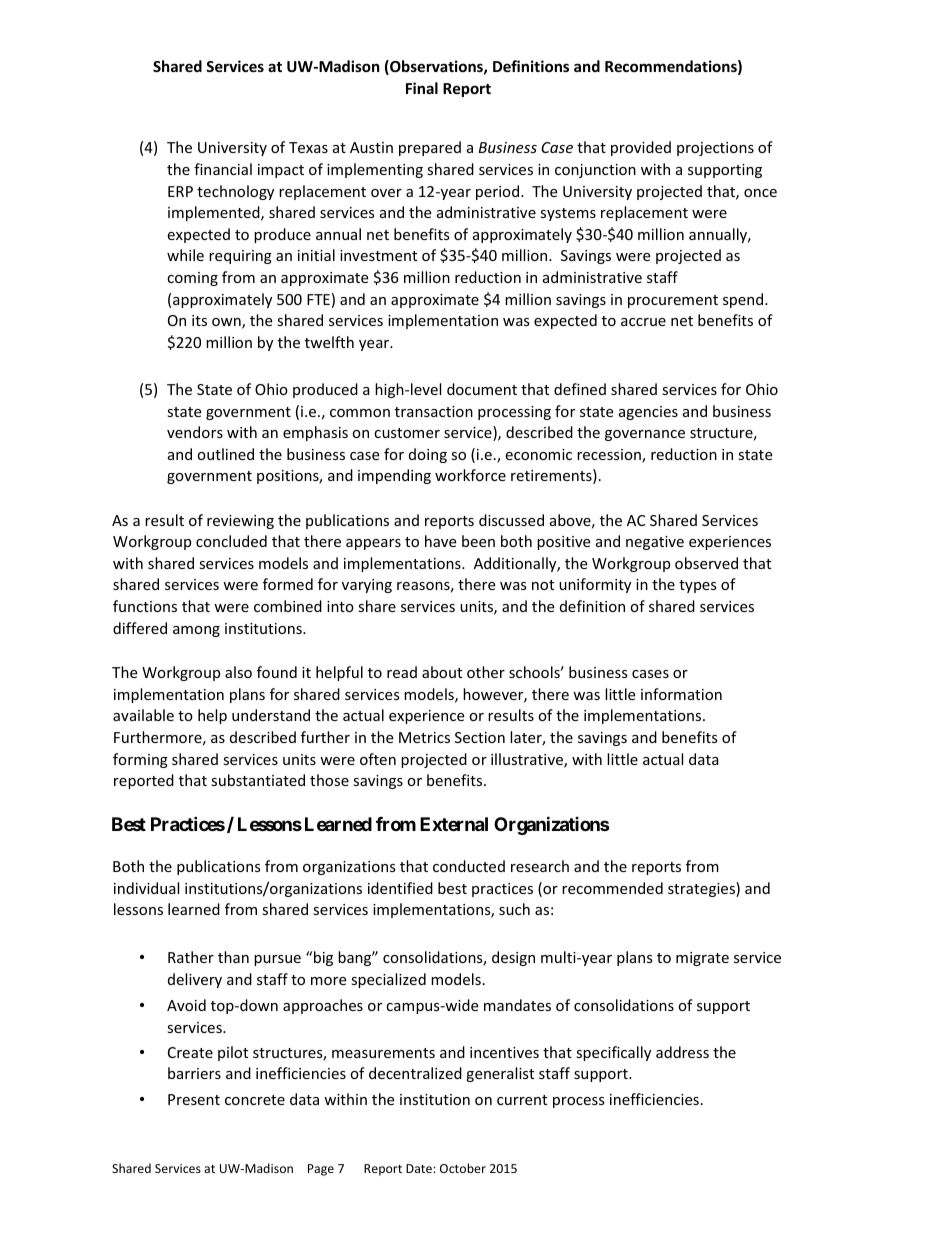 Image resolution: width=952 pixels, height=1233 pixels. Describe the element at coordinates (715, 149) in the page. I see `projections` at that location.
